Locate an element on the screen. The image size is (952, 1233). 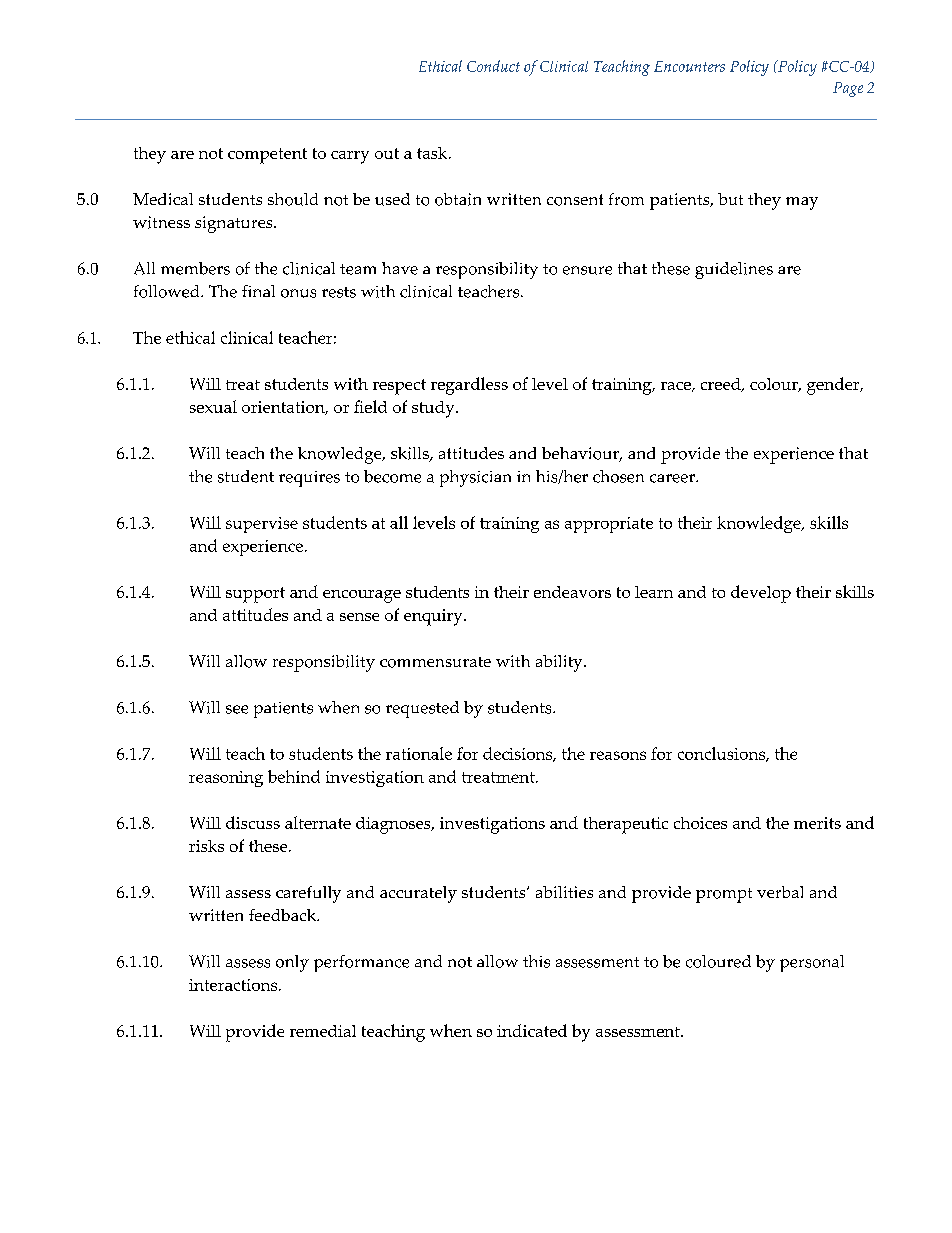
competent is located at coordinates (267, 156).
